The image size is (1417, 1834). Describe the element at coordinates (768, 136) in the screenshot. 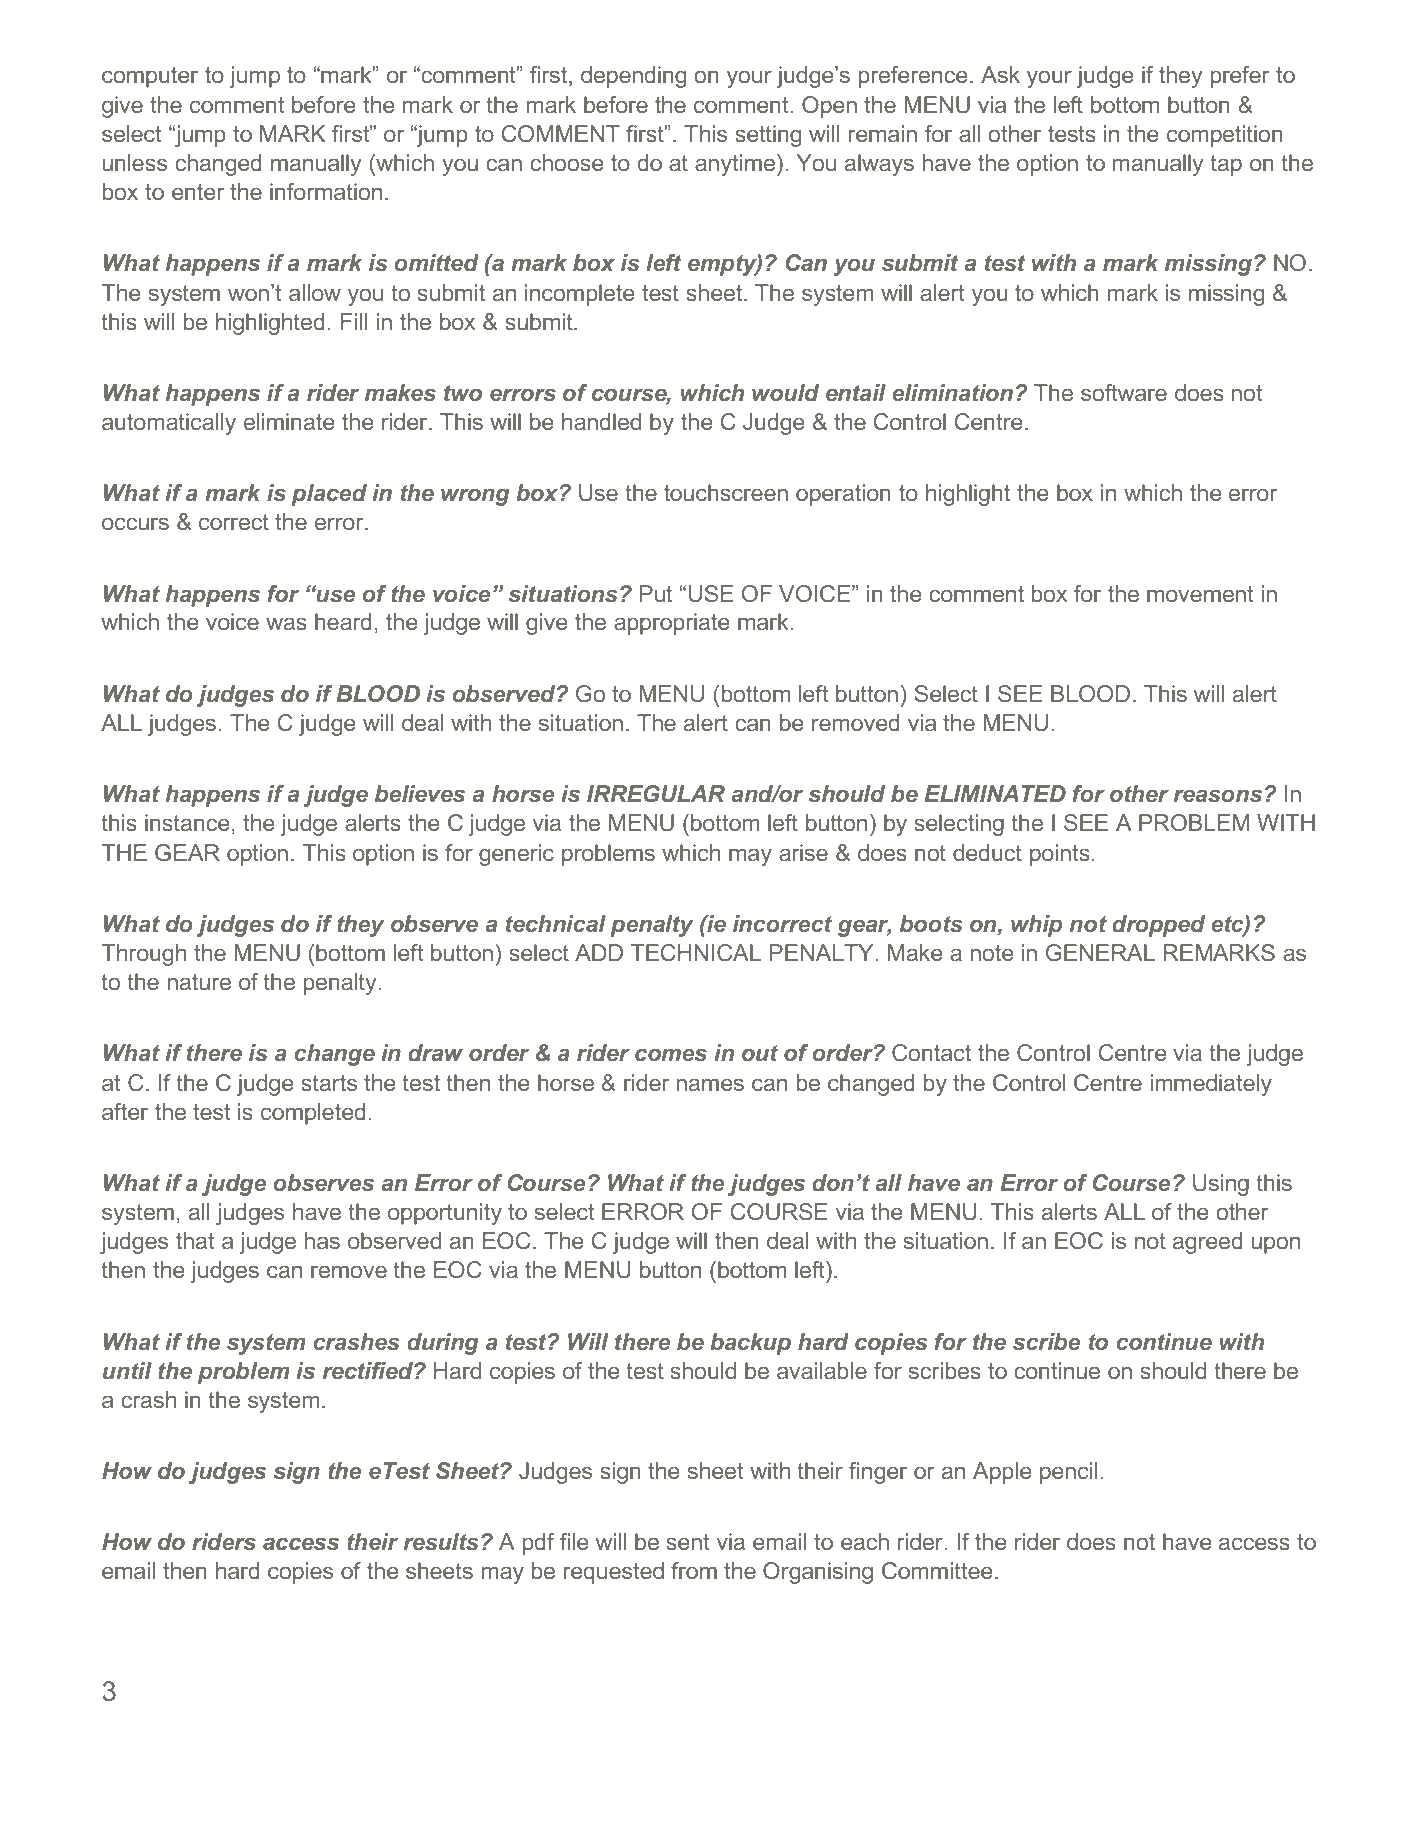

I see `setting` at that location.
